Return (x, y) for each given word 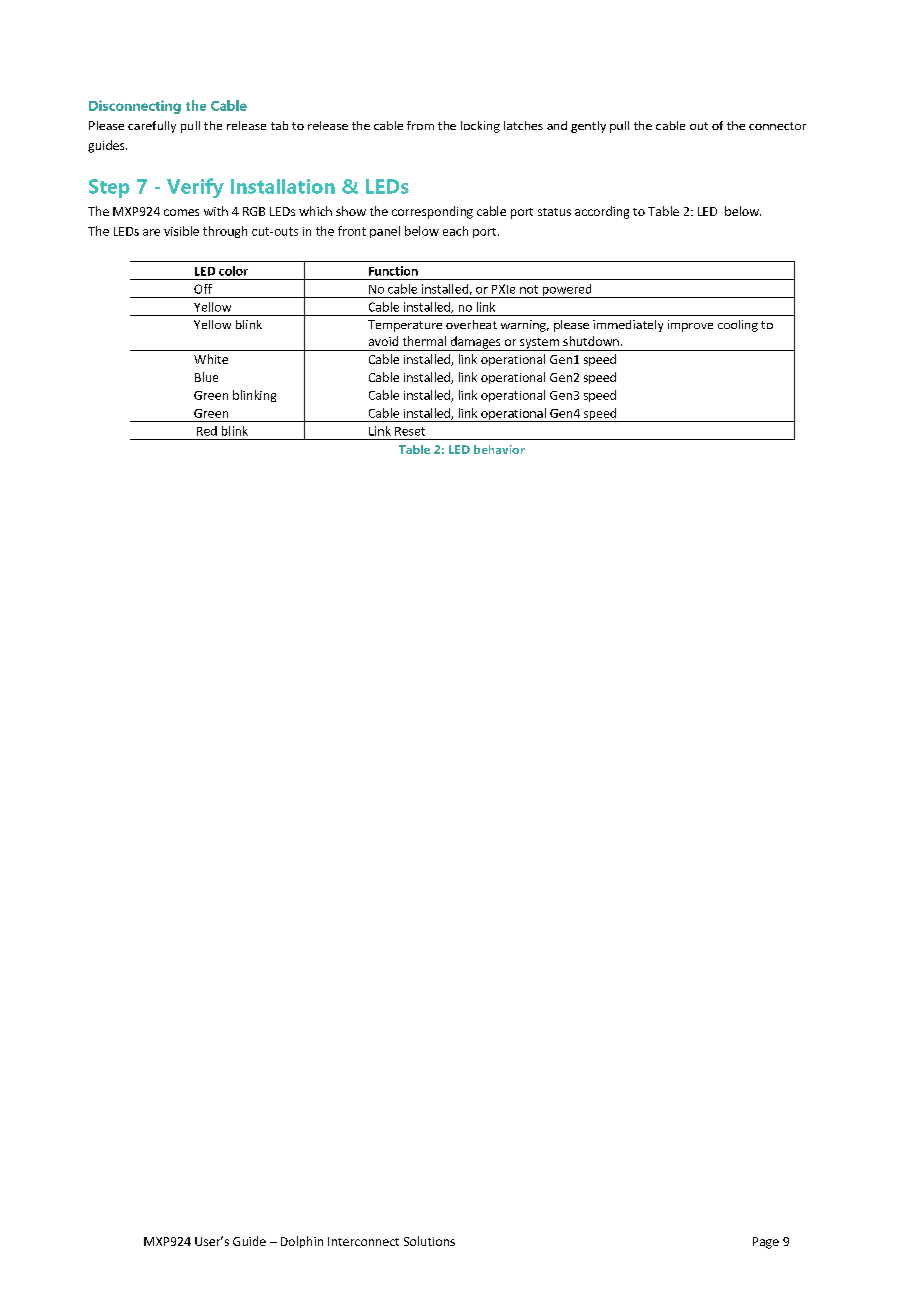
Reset (410, 431)
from (420, 125)
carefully (152, 127)
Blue (206, 377)
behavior (499, 449)
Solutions (429, 1241)
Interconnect (363, 1241)
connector (777, 126)
